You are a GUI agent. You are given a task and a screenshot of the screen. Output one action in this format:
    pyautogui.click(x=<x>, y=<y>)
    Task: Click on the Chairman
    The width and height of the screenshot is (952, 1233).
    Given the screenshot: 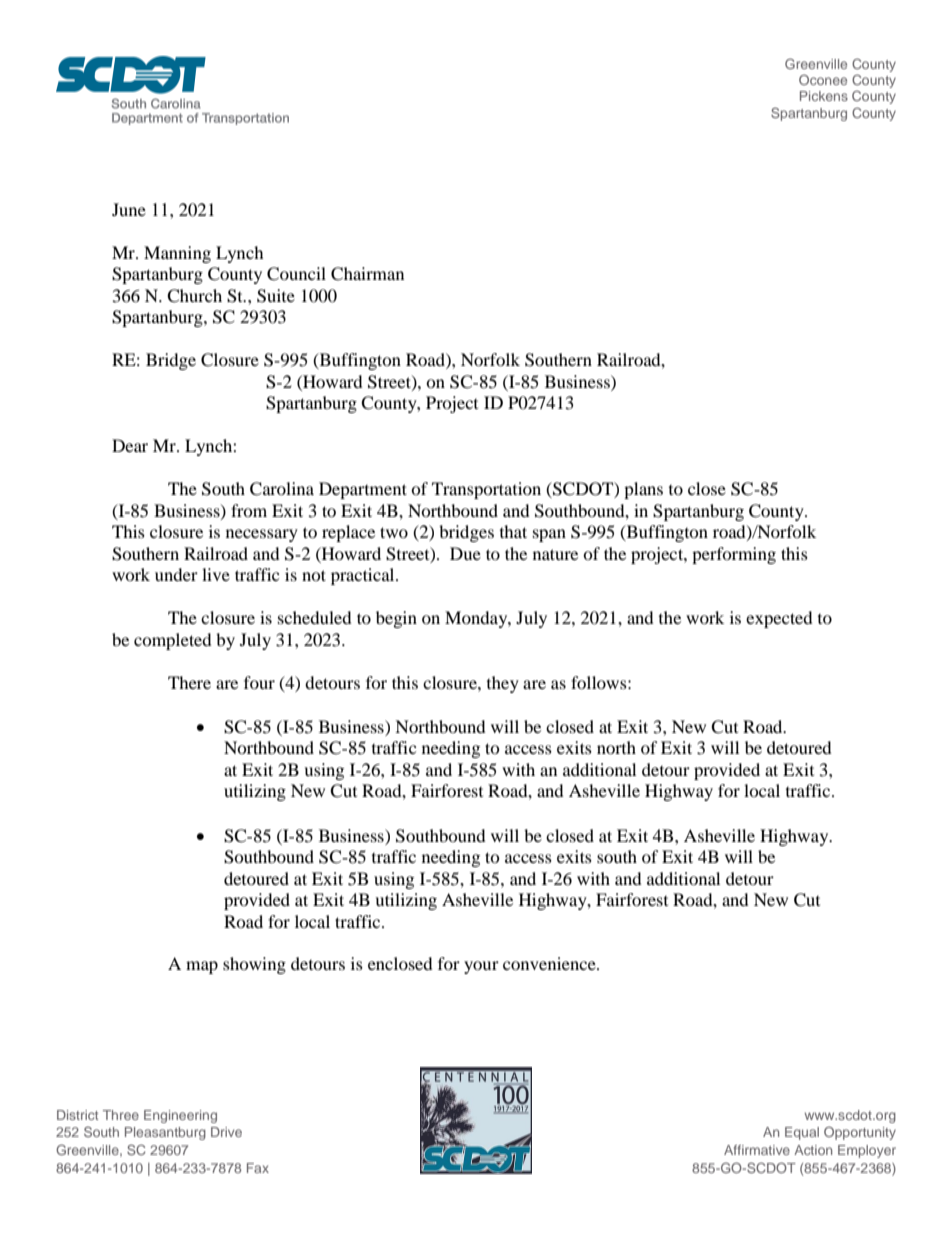 What is the action you would take?
    pyautogui.click(x=367, y=274)
